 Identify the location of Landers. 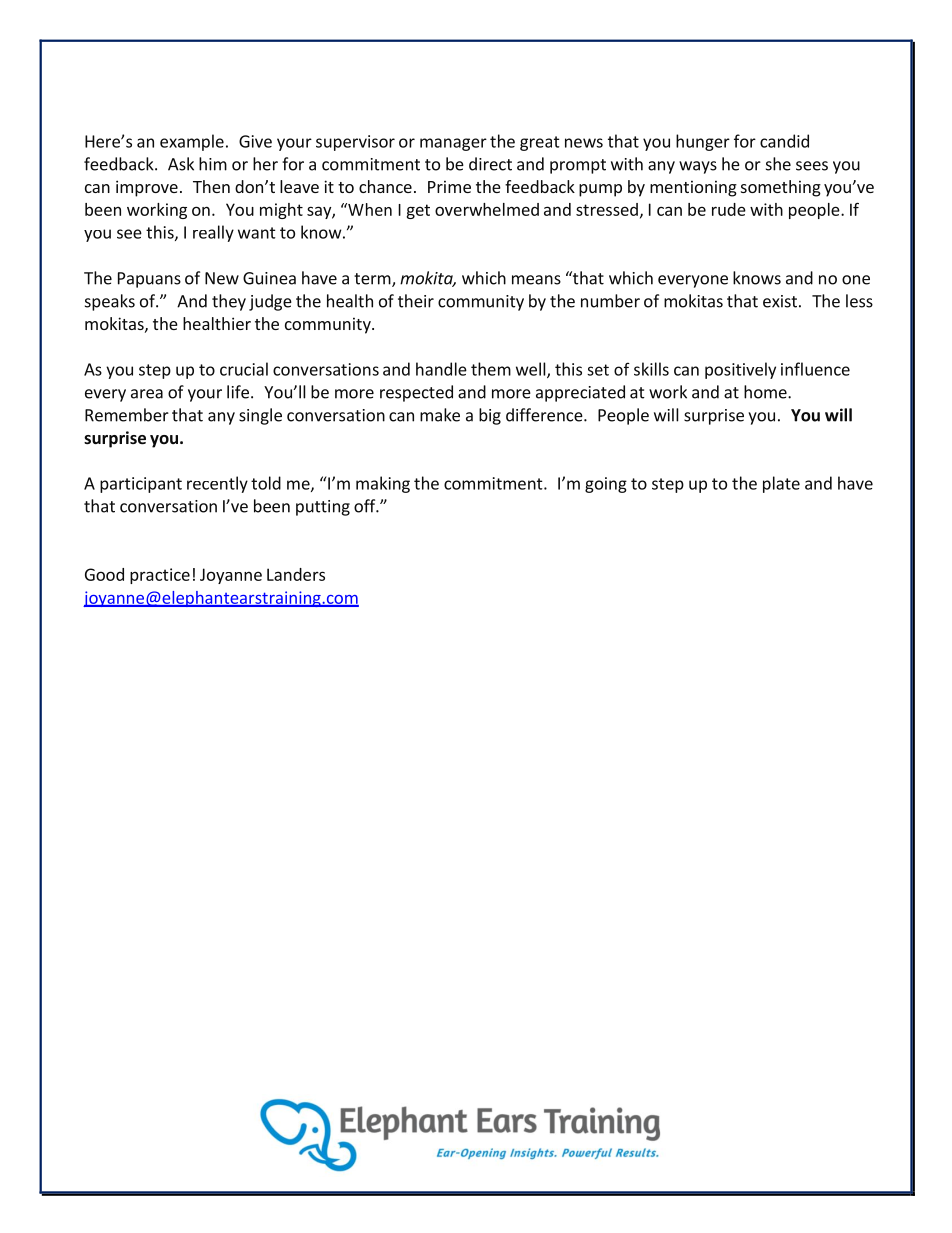
(296, 574).
